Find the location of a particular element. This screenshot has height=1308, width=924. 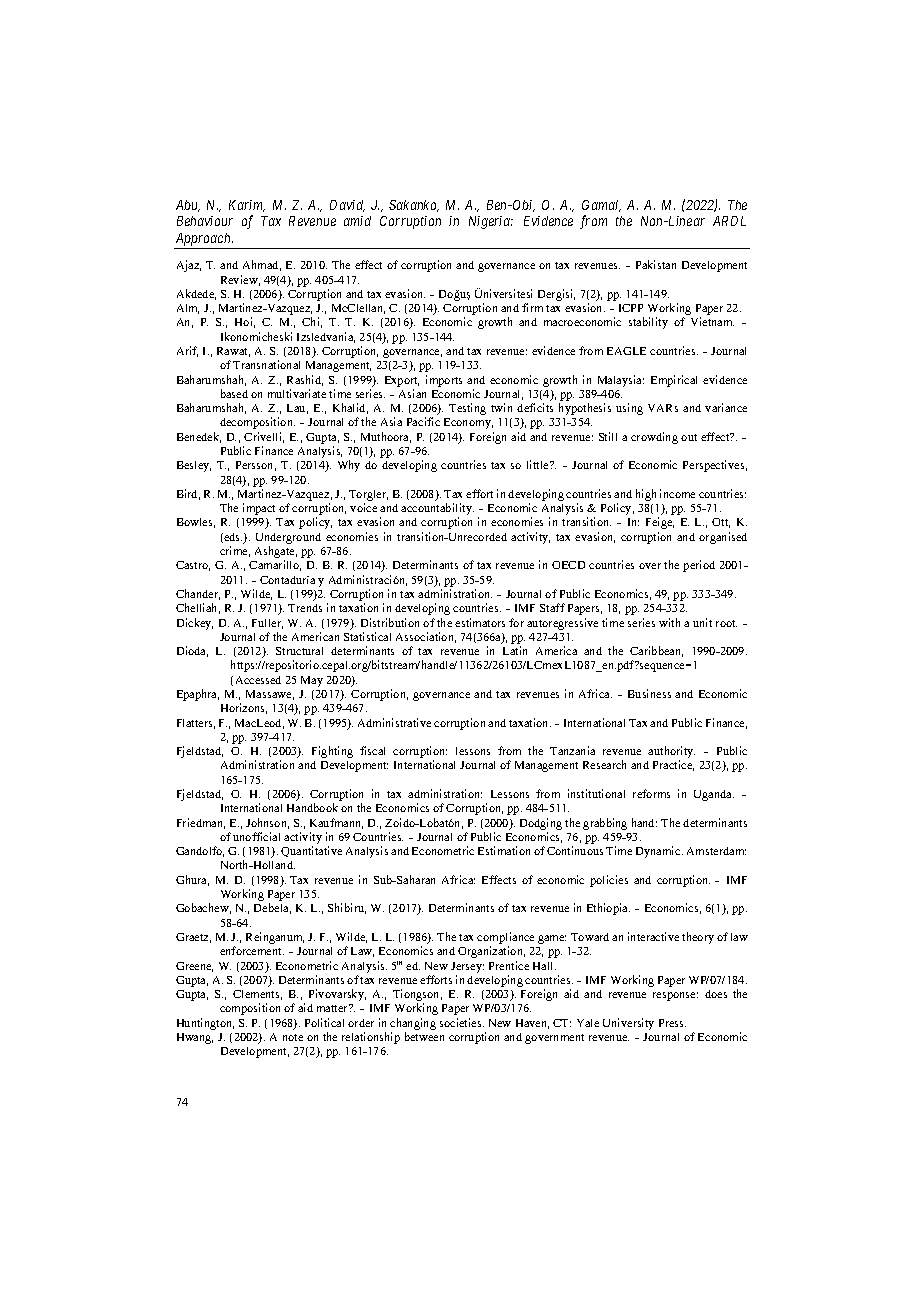

Pakistan is located at coordinates (656, 264).
